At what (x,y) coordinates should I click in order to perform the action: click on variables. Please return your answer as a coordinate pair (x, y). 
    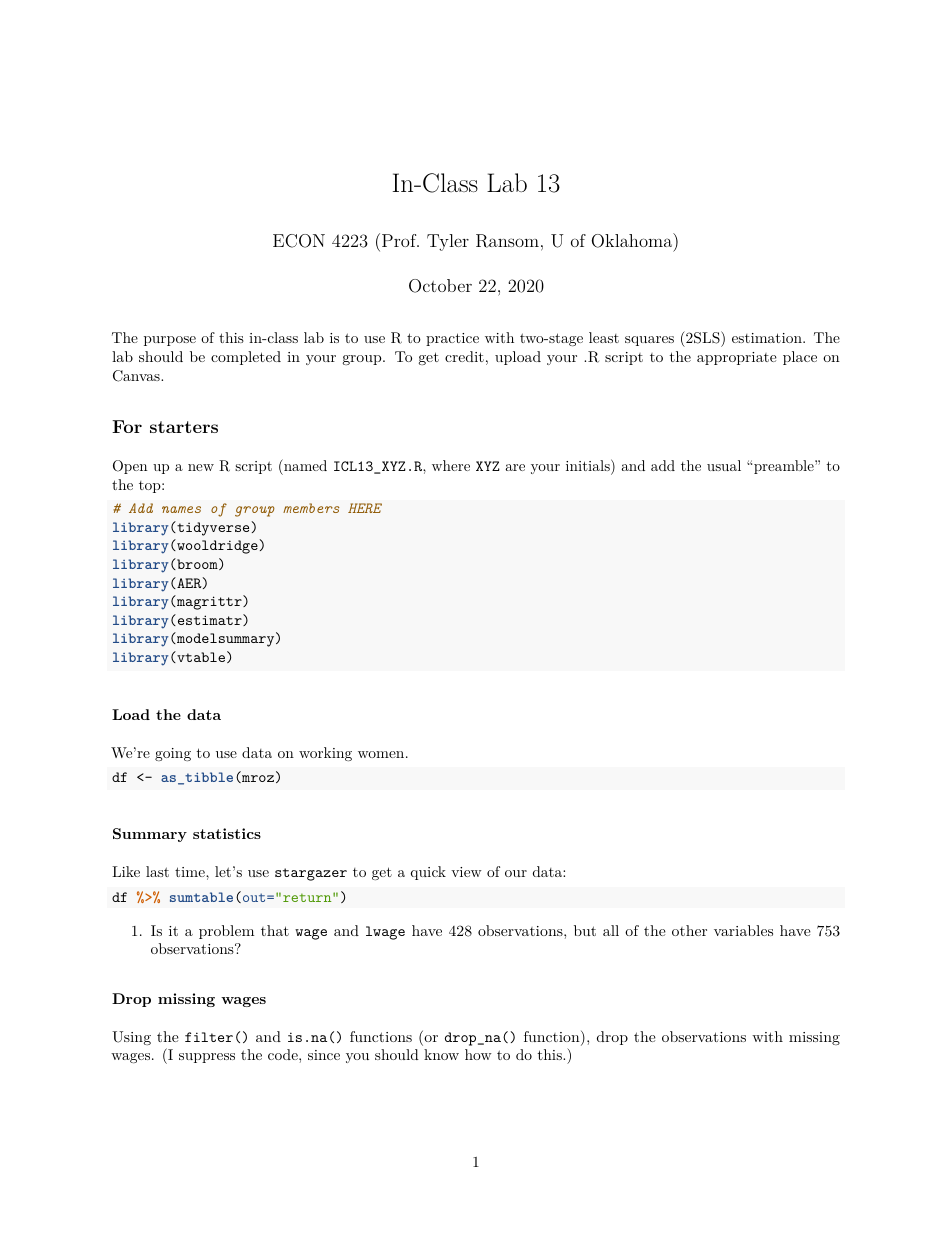
    Looking at the image, I should click on (743, 930).
